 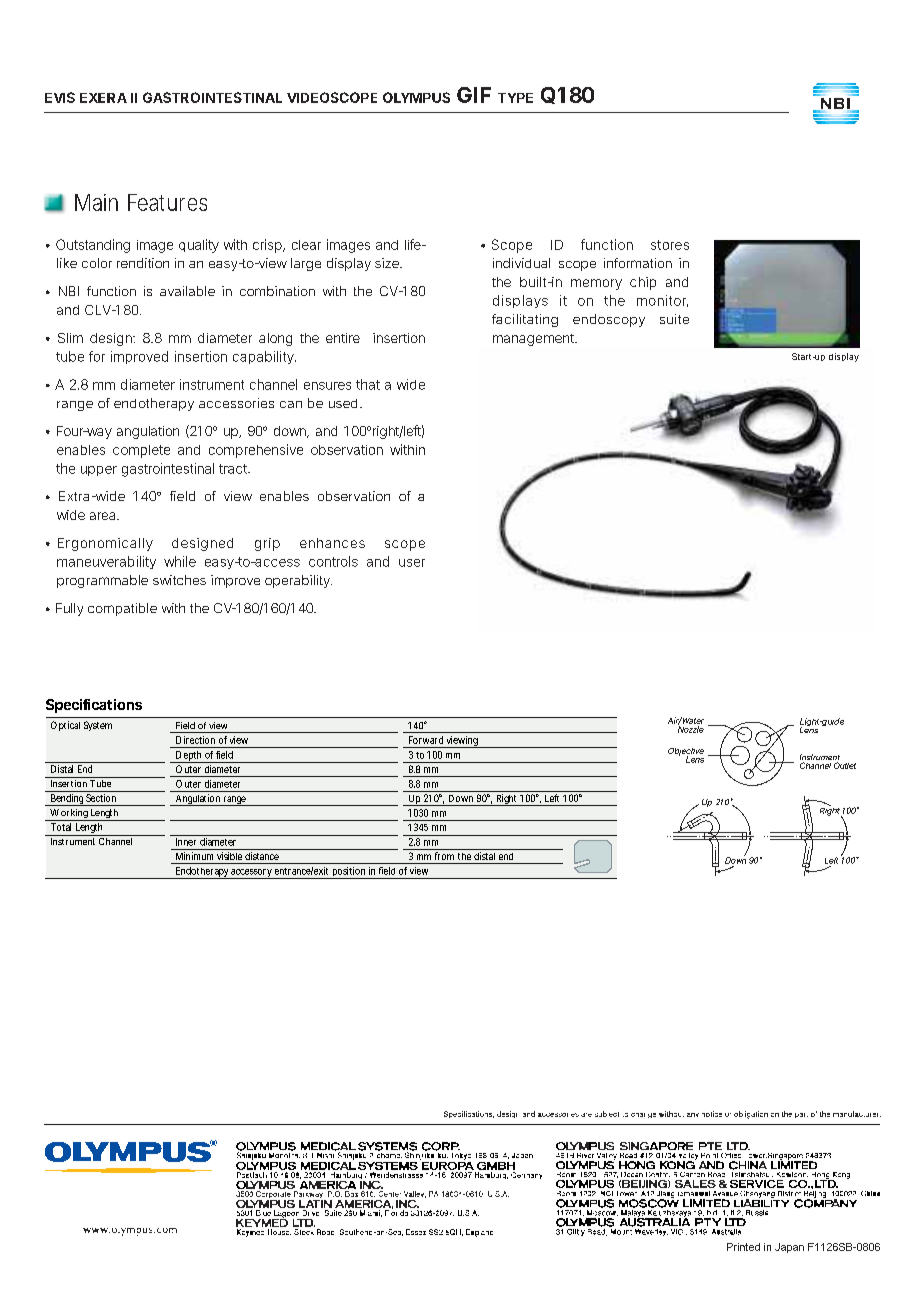 What do you see at coordinates (141, 451) in the screenshot?
I see `complete` at bounding box center [141, 451].
